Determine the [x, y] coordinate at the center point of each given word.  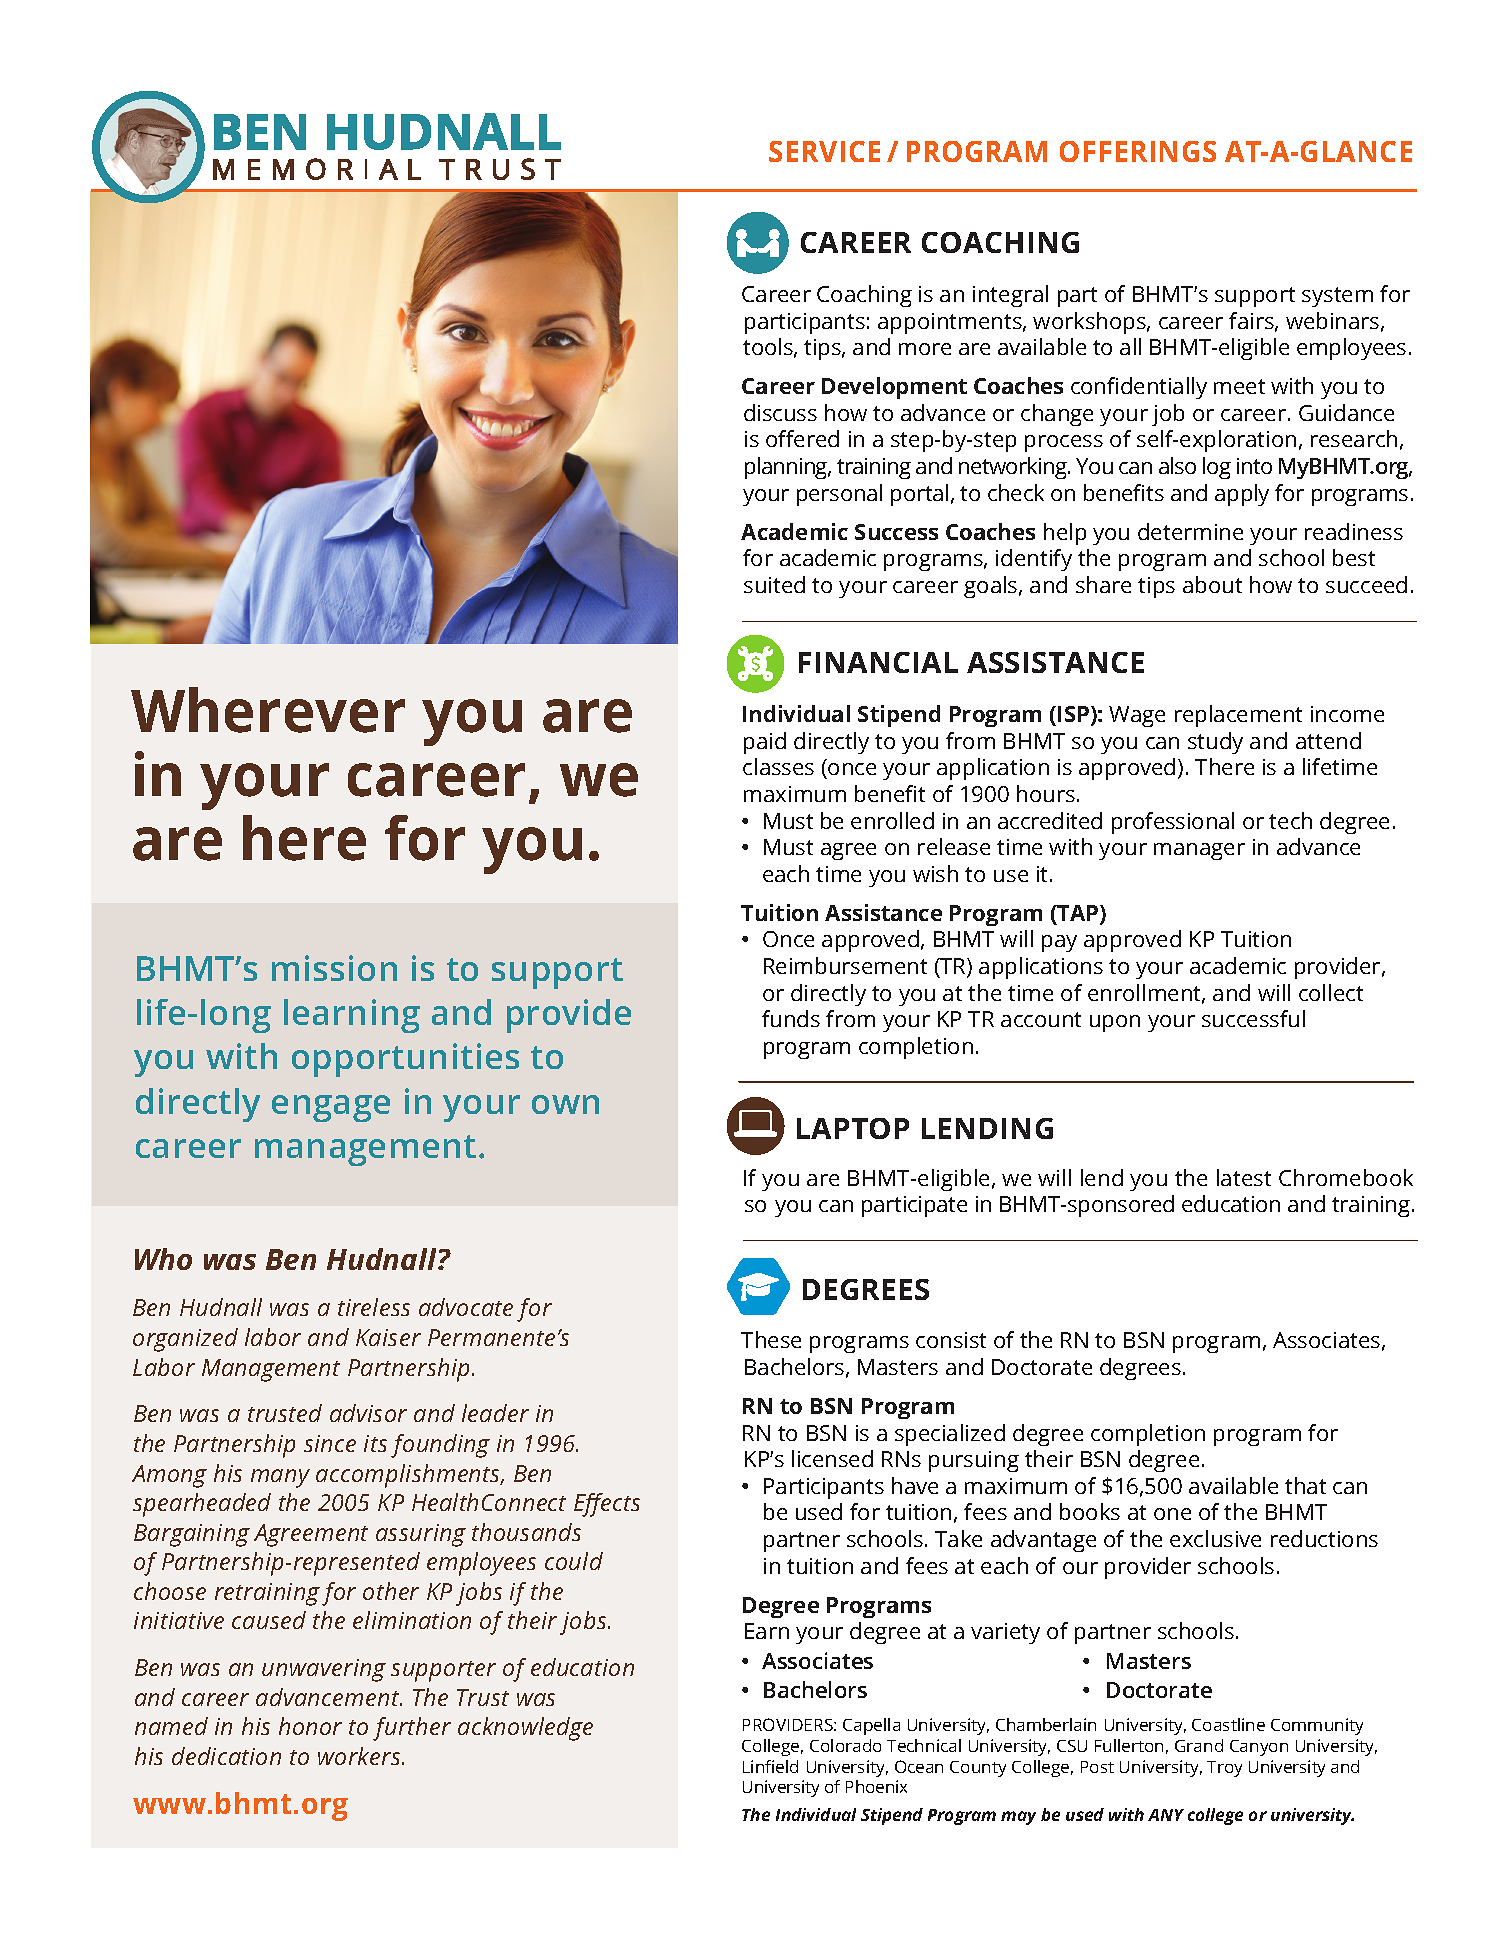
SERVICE [824, 151]
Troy [1224, 1769]
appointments [951, 323]
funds [791, 1018]
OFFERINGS [1138, 151]
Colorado [845, 1745]
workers [360, 1756]
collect [1331, 992]
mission [334, 968]
